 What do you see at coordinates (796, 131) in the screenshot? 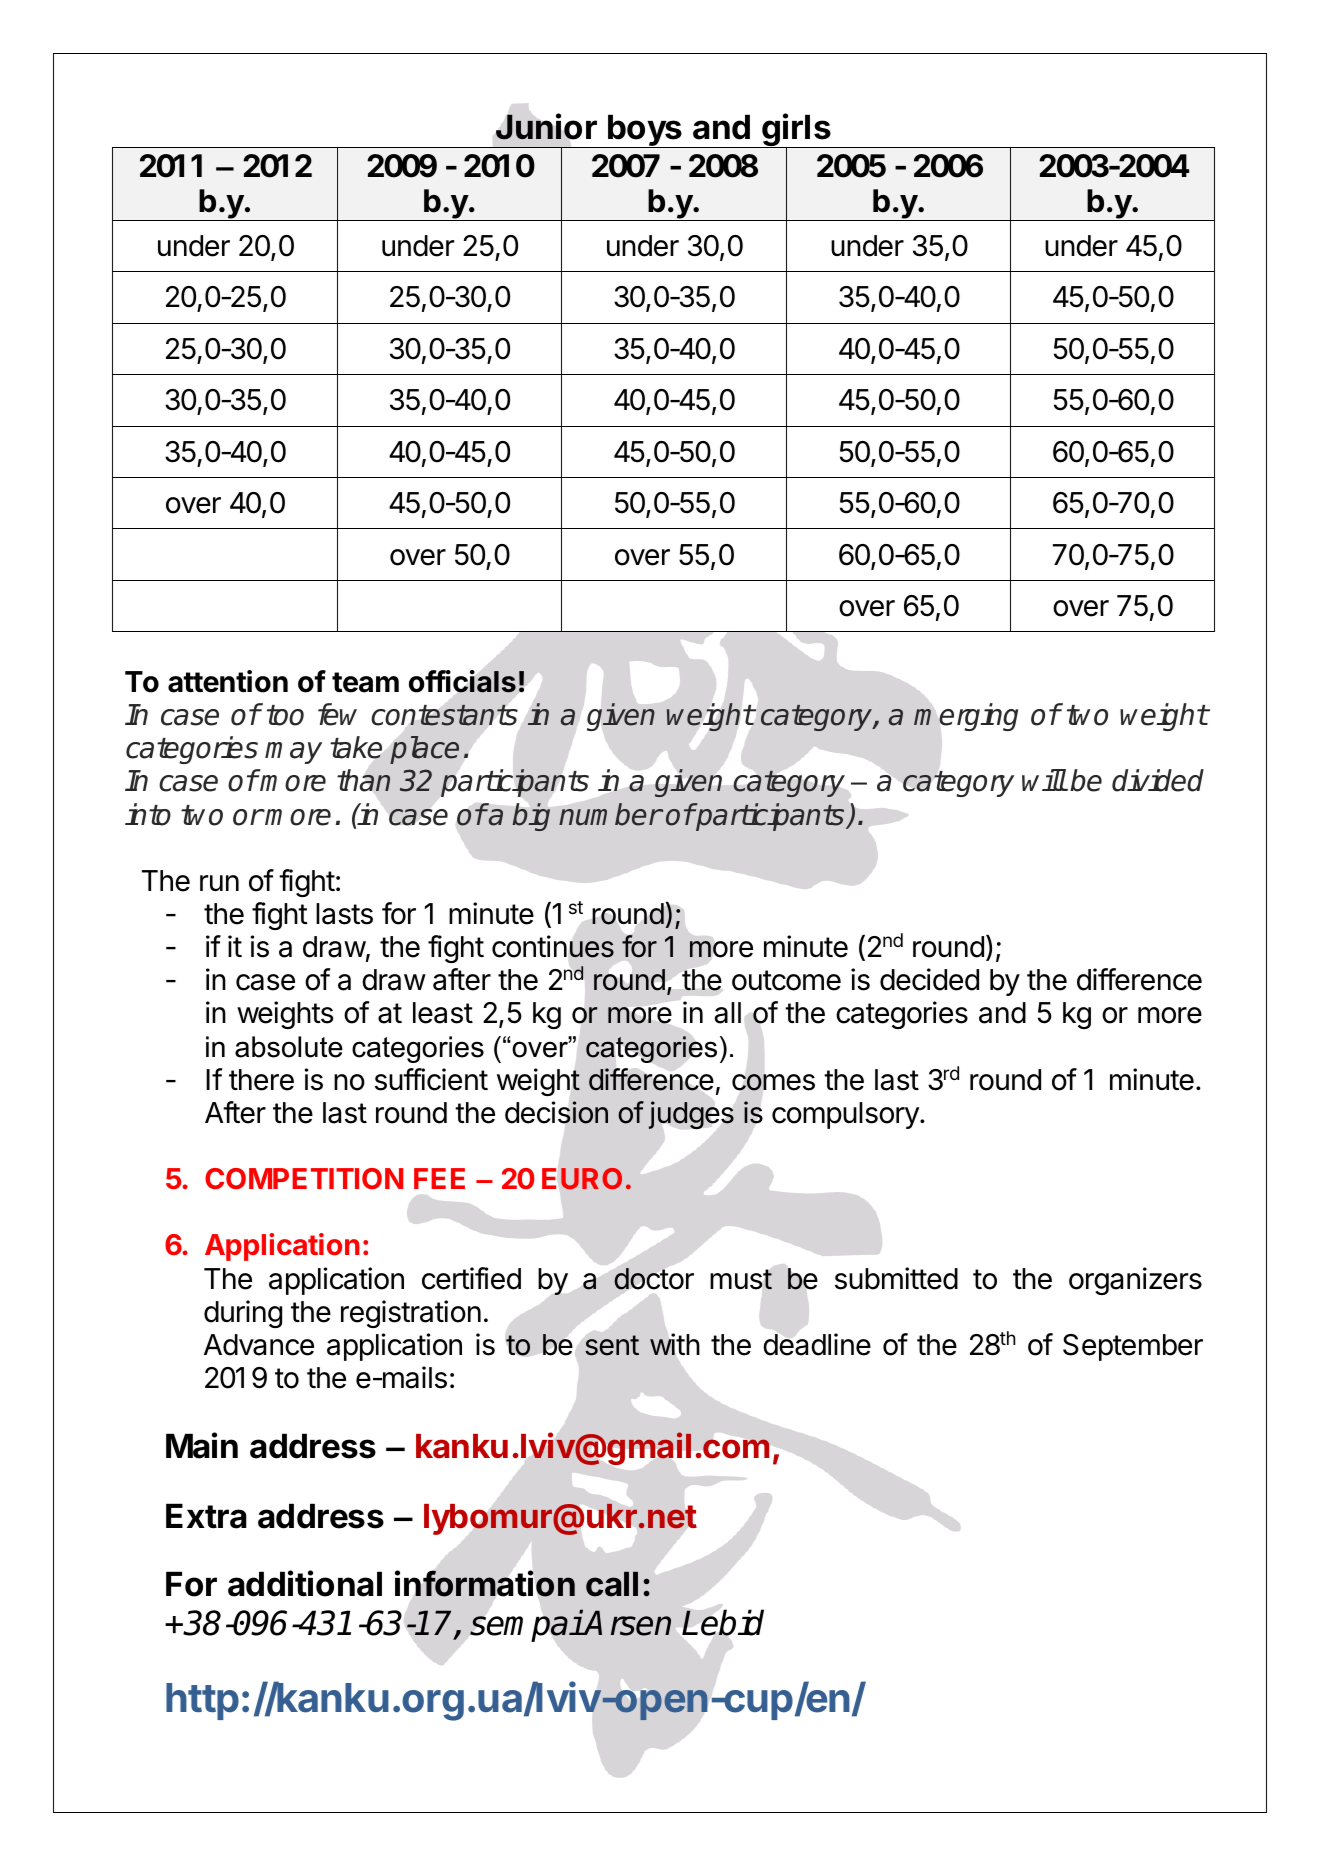
I see `girls` at bounding box center [796, 131].
